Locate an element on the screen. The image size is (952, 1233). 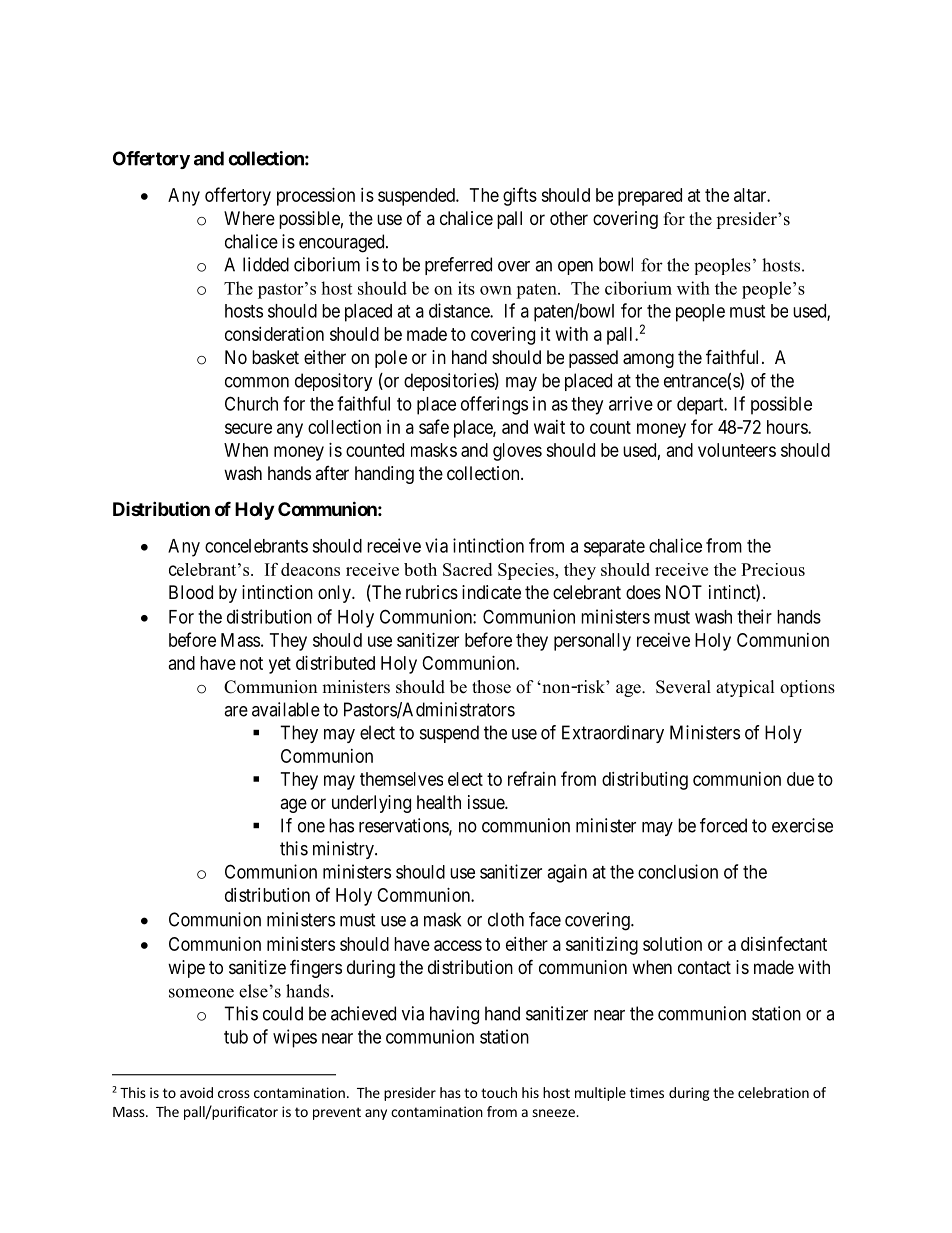
gifts is located at coordinates (520, 196).
